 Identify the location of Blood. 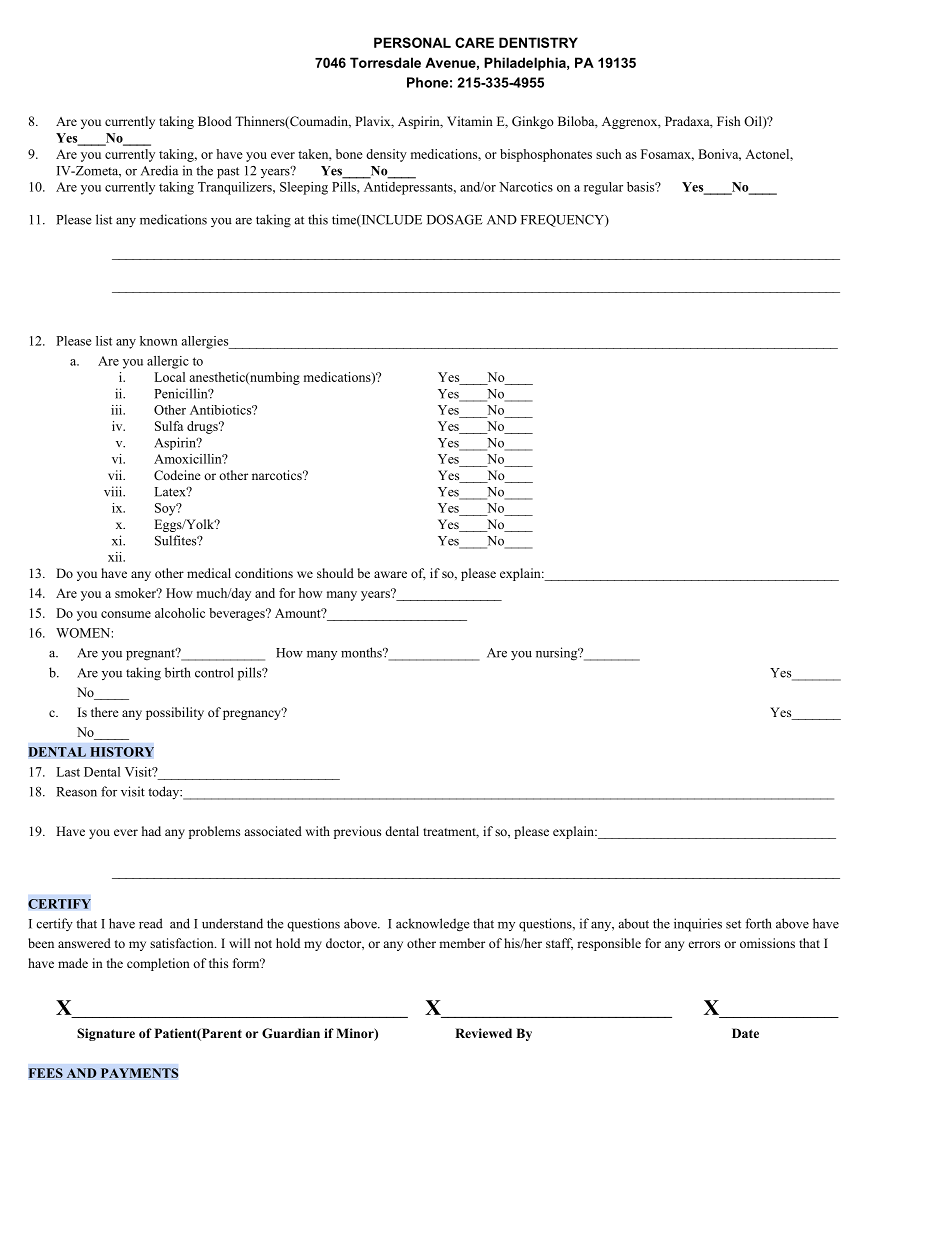
(215, 121).
